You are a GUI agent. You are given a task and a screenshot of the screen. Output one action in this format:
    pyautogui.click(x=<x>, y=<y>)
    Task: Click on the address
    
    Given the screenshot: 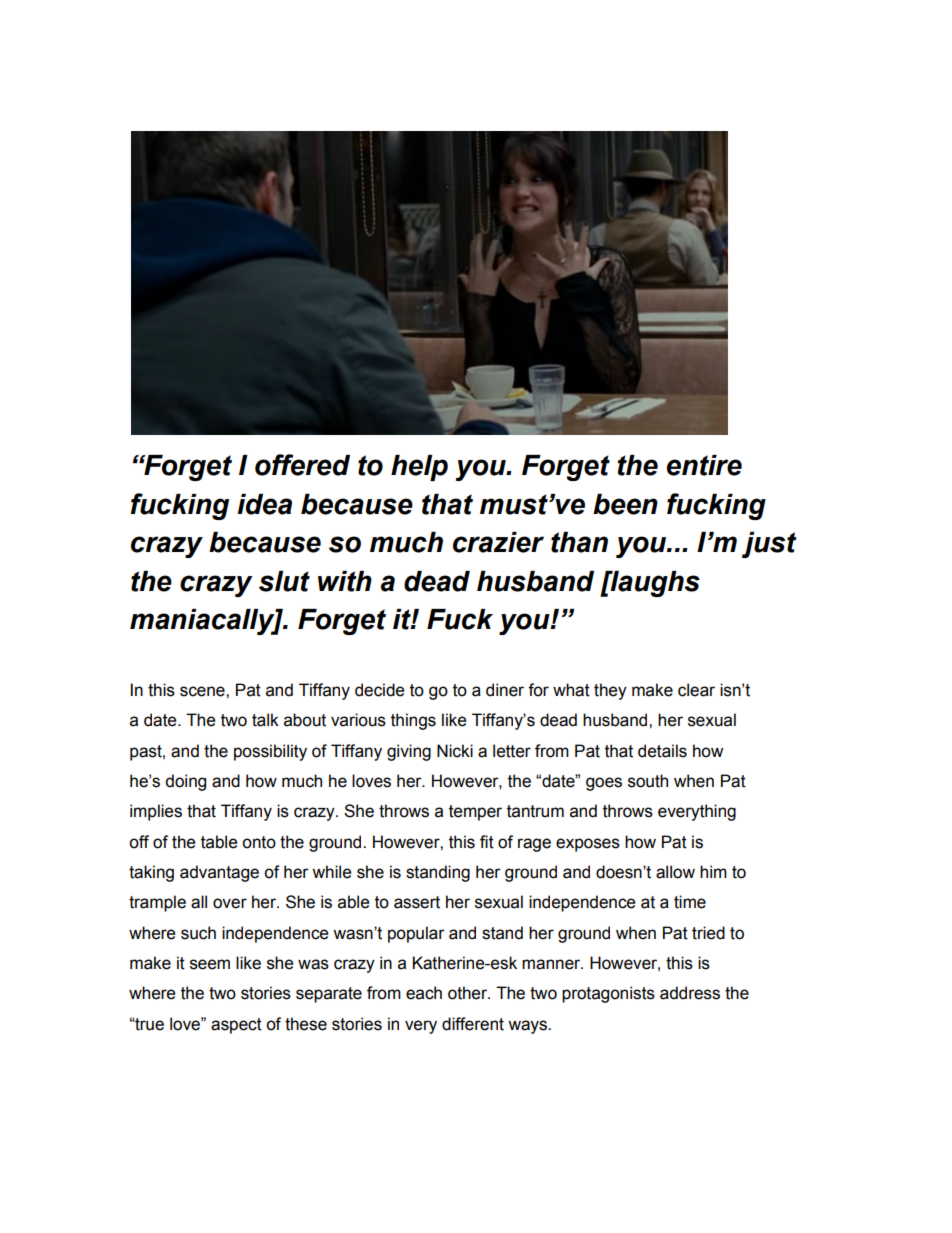 What is the action you would take?
    pyautogui.click(x=690, y=993)
